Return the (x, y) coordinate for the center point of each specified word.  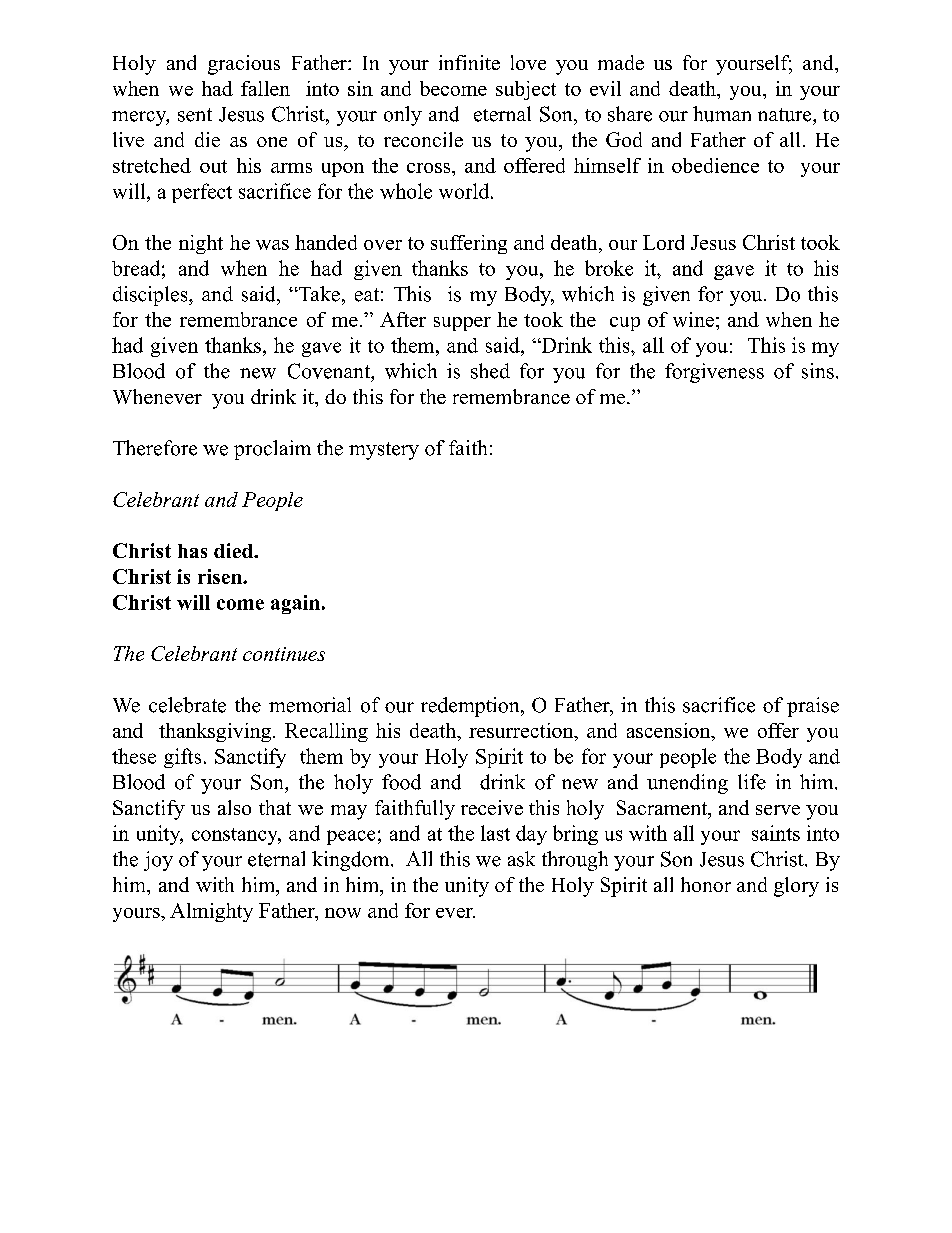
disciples (151, 296)
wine (693, 319)
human (722, 114)
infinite (469, 62)
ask (521, 859)
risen (221, 576)
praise (813, 707)
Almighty (211, 912)
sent (195, 115)
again (295, 604)
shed (490, 371)
